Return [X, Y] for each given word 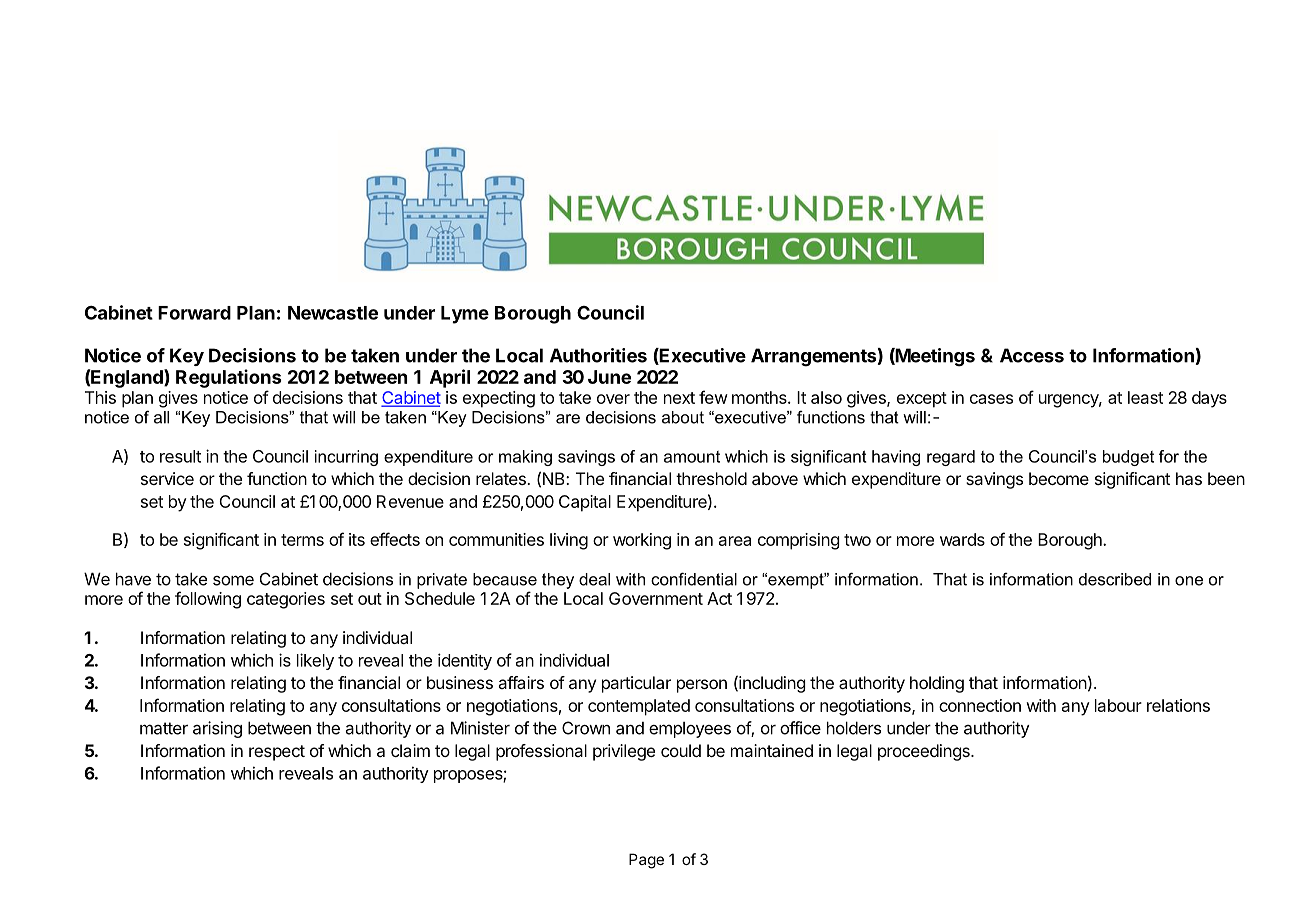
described [1115, 579]
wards [962, 539]
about [683, 417]
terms [302, 540]
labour [1118, 705]
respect [277, 753]
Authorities [598, 355]
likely [315, 661]
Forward [194, 313]
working [642, 541]
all [161, 417]
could [681, 750]
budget [1128, 458]
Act [719, 598]
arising [217, 729]
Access [1032, 355]
